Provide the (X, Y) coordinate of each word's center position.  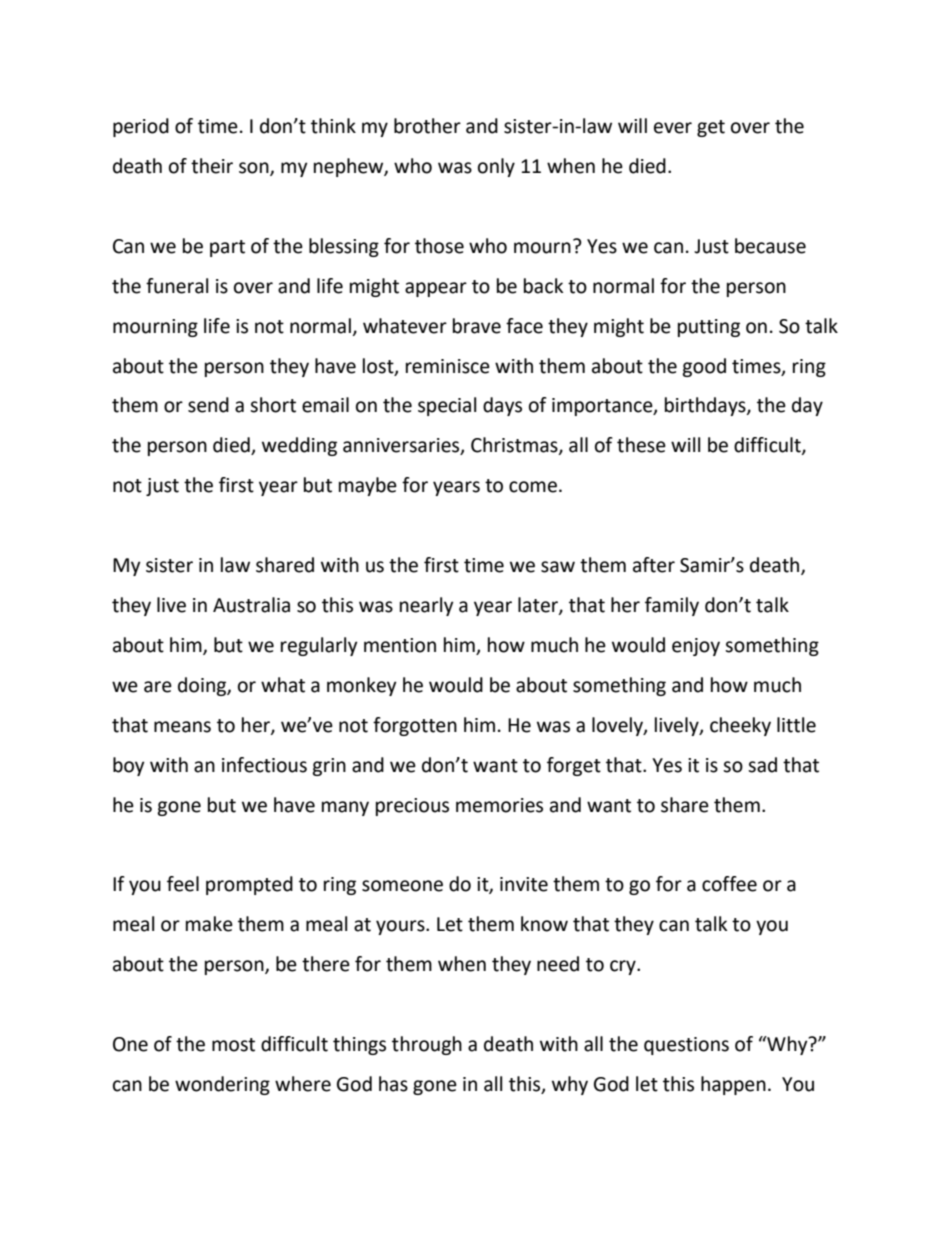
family (672, 606)
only (496, 167)
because (770, 246)
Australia (251, 605)
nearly (427, 606)
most (233, 1045)
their (212, 166)
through (427, 1045)
